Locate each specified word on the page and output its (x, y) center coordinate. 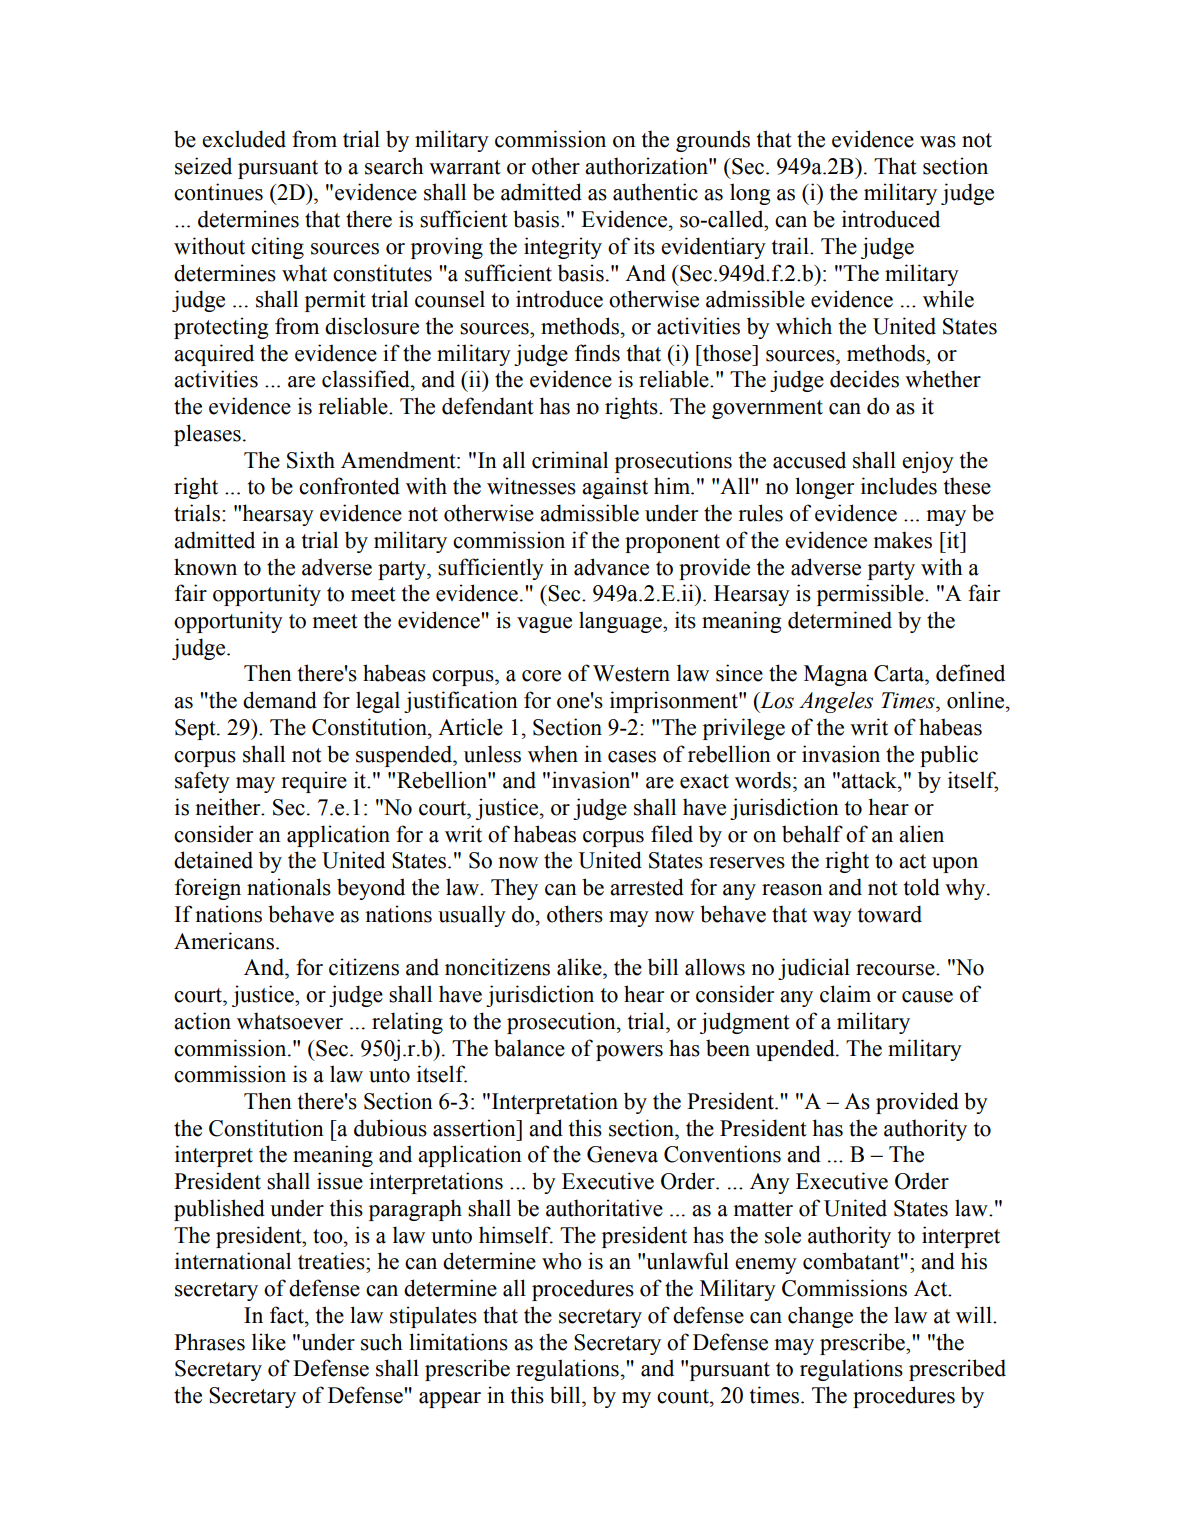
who (562, 1261)
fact (288, 1315)
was (938, 142)
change (820, 1317)
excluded (244, 139)
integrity (563, 248)
